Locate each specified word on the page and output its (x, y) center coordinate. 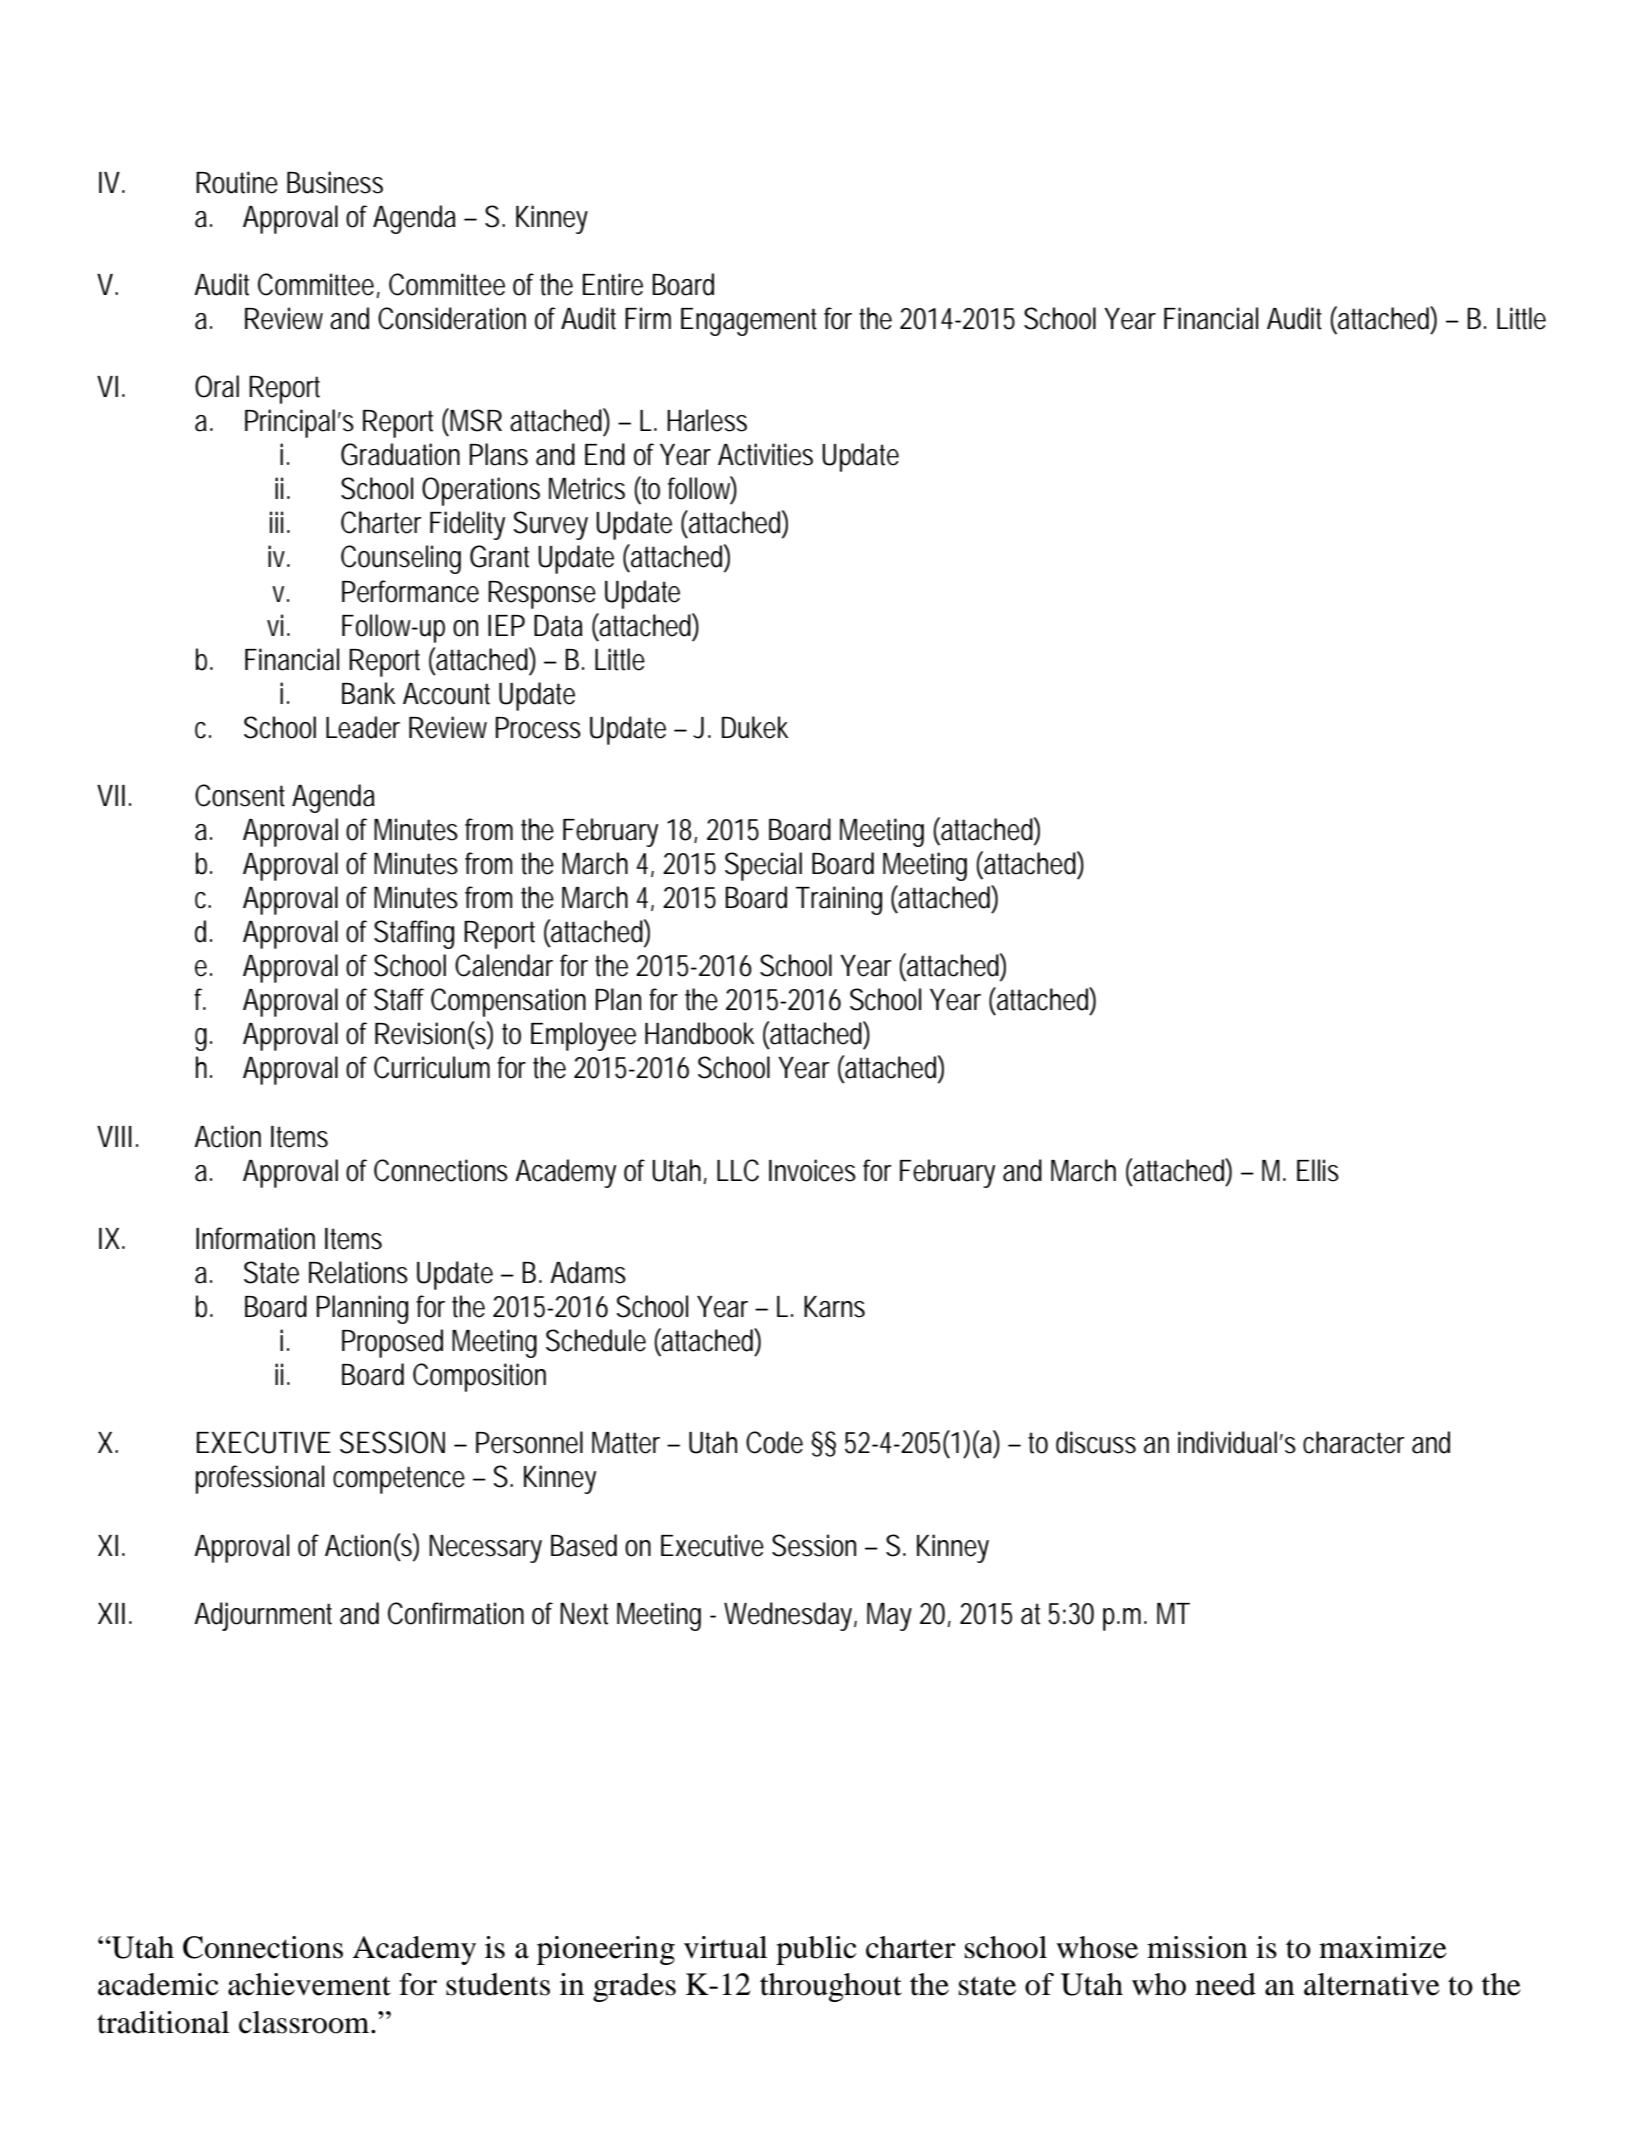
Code (774, 1442)
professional (260, 1479)
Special (763, 866)
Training (839, 900)
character (1354, 1442)
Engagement (749, 322)
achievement (309, 1984)
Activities (765, 454)
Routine (237, 182)
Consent (240, 795)
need (1225, 1984)
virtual (726, 1947)
